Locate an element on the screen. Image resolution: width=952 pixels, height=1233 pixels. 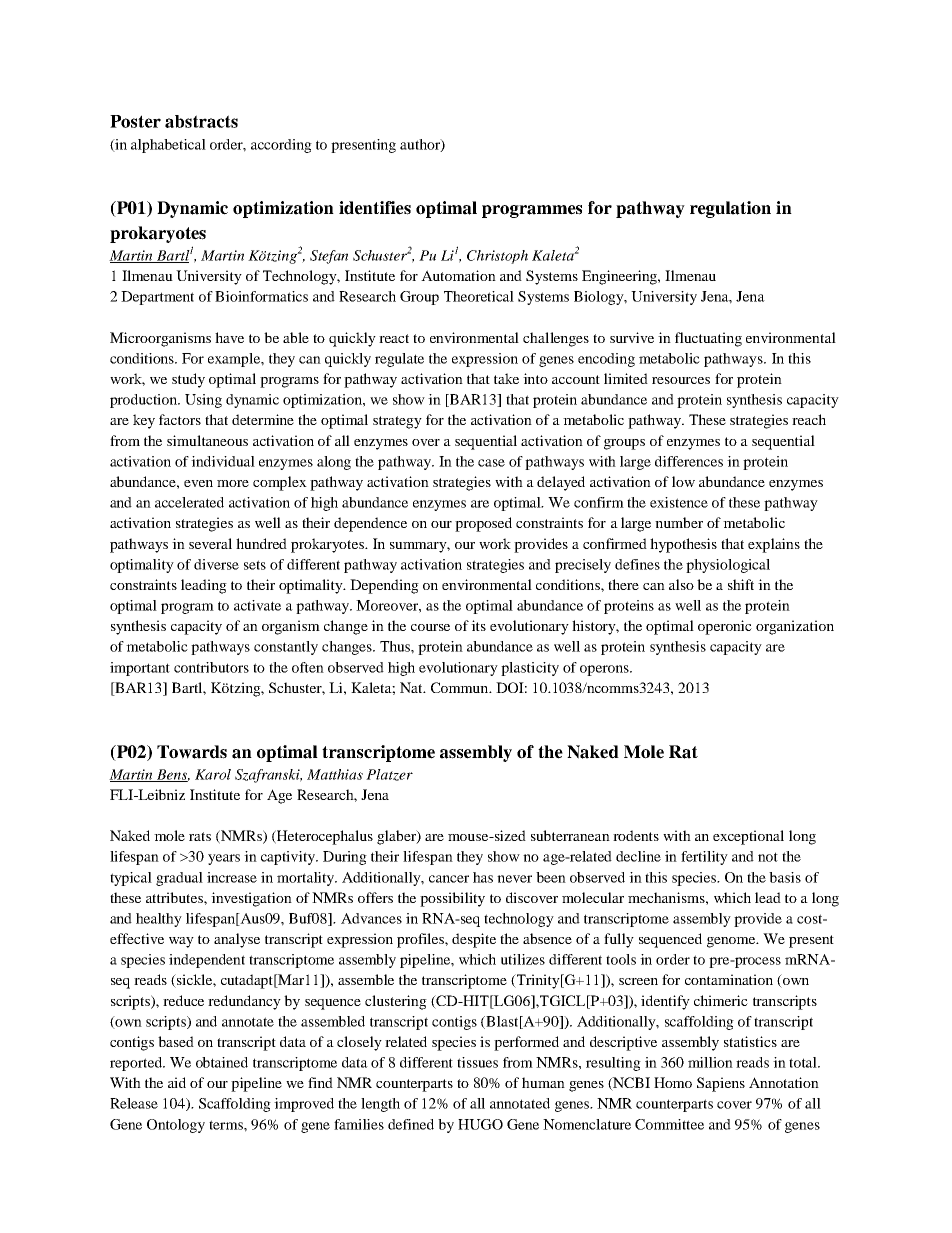
shift is located at coordinates (741, 584).
